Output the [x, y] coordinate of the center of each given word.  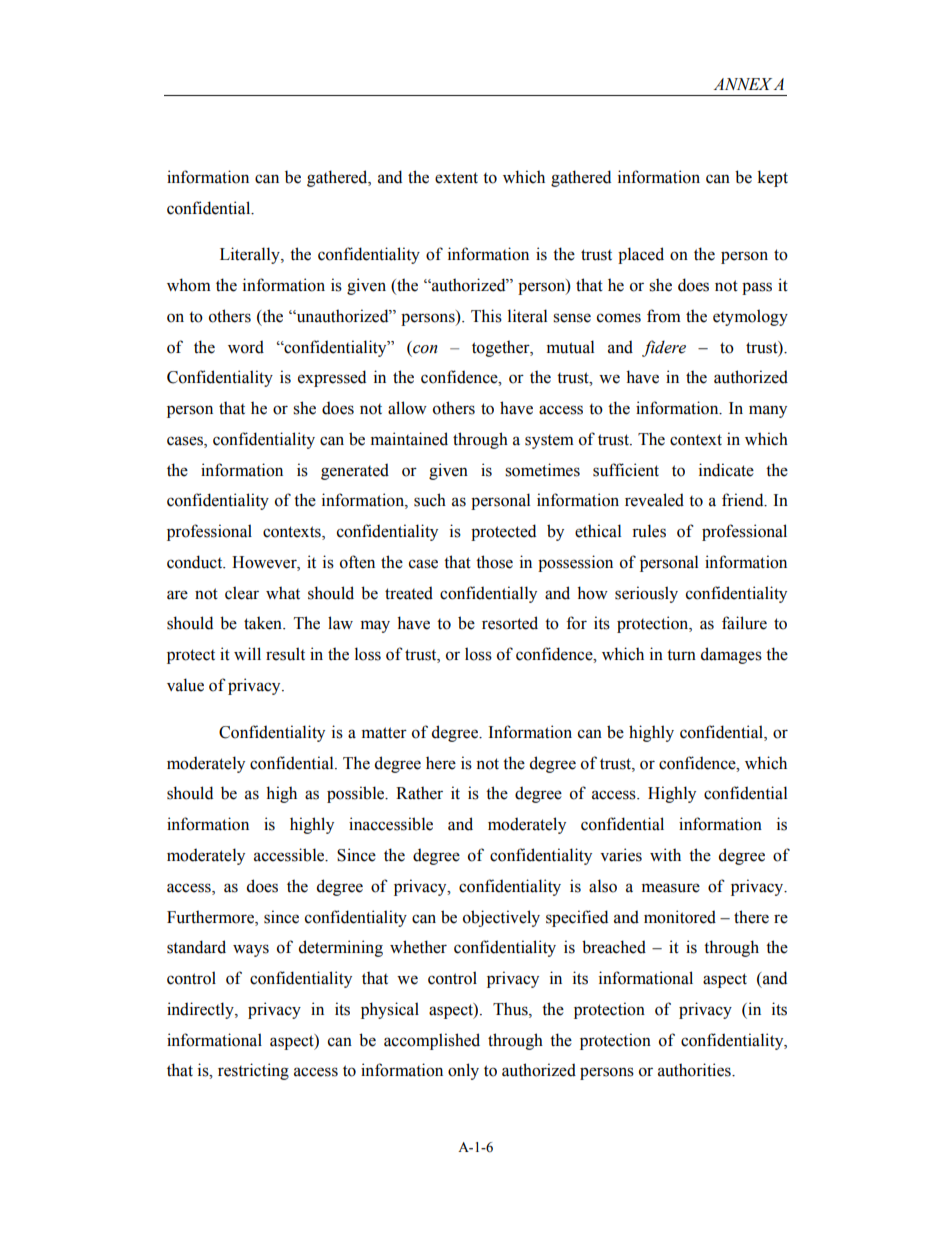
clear [242, 593]
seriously [646, 594]
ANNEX [743, 84]
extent [456, 178]
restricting [253, 1071]
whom [189, 285]
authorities [695, 1070]
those [494, 562]
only [463, 1071]
